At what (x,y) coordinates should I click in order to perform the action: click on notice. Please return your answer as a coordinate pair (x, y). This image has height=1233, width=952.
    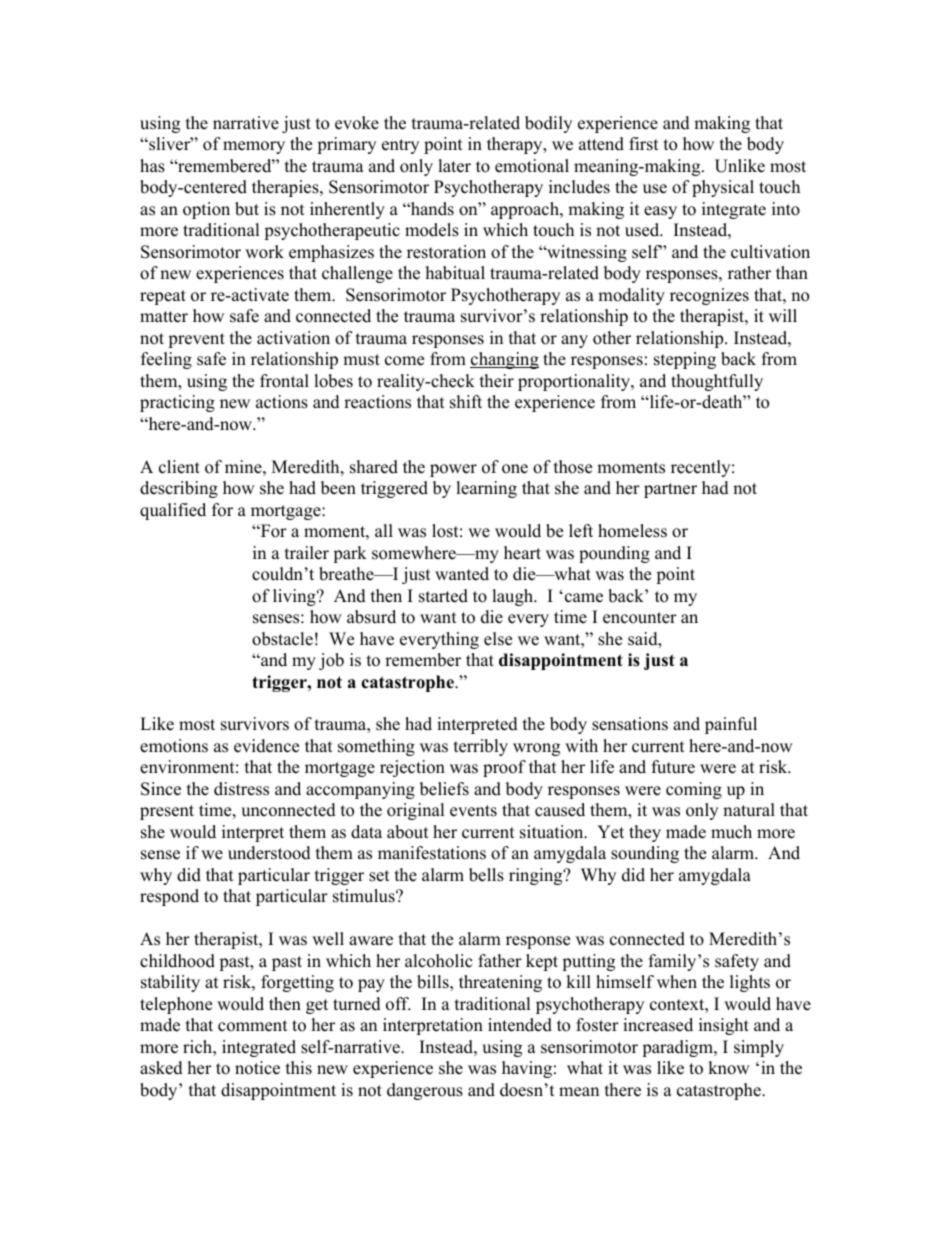
    Looking at the image, I should click on (257, 1068).
